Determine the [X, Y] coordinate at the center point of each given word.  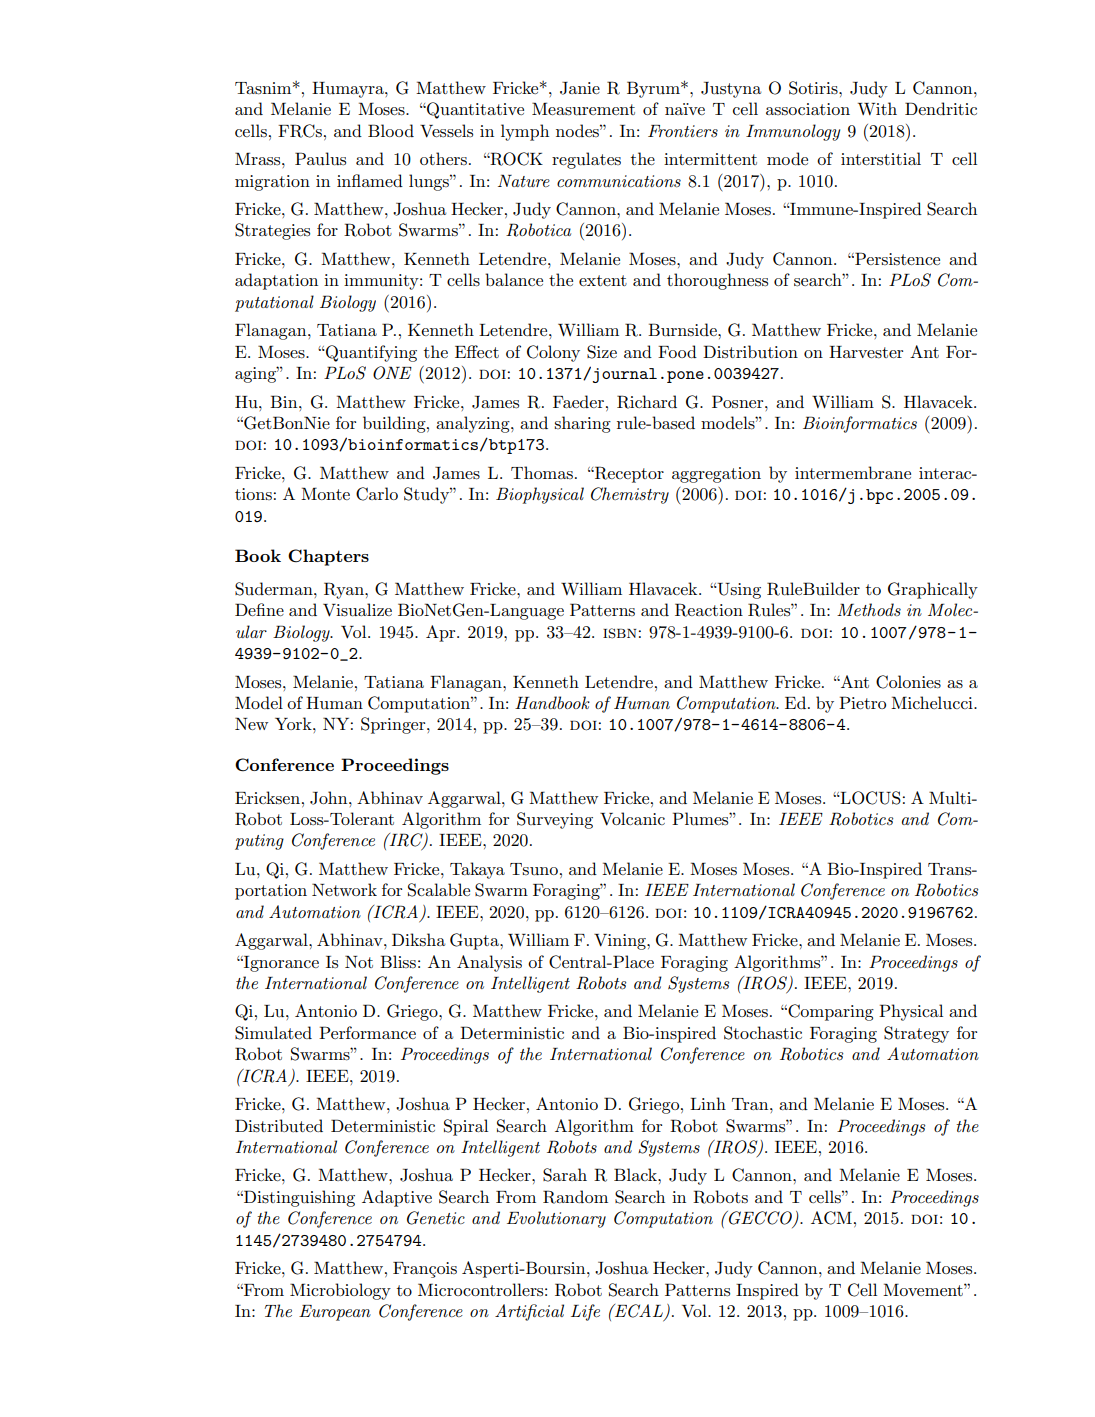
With [877, 108]
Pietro [862, 702]
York [294, 723]
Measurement [583, 109]
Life [585, 1312]
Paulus [320, 159]
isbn [620, 633]
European [335, 1313]
